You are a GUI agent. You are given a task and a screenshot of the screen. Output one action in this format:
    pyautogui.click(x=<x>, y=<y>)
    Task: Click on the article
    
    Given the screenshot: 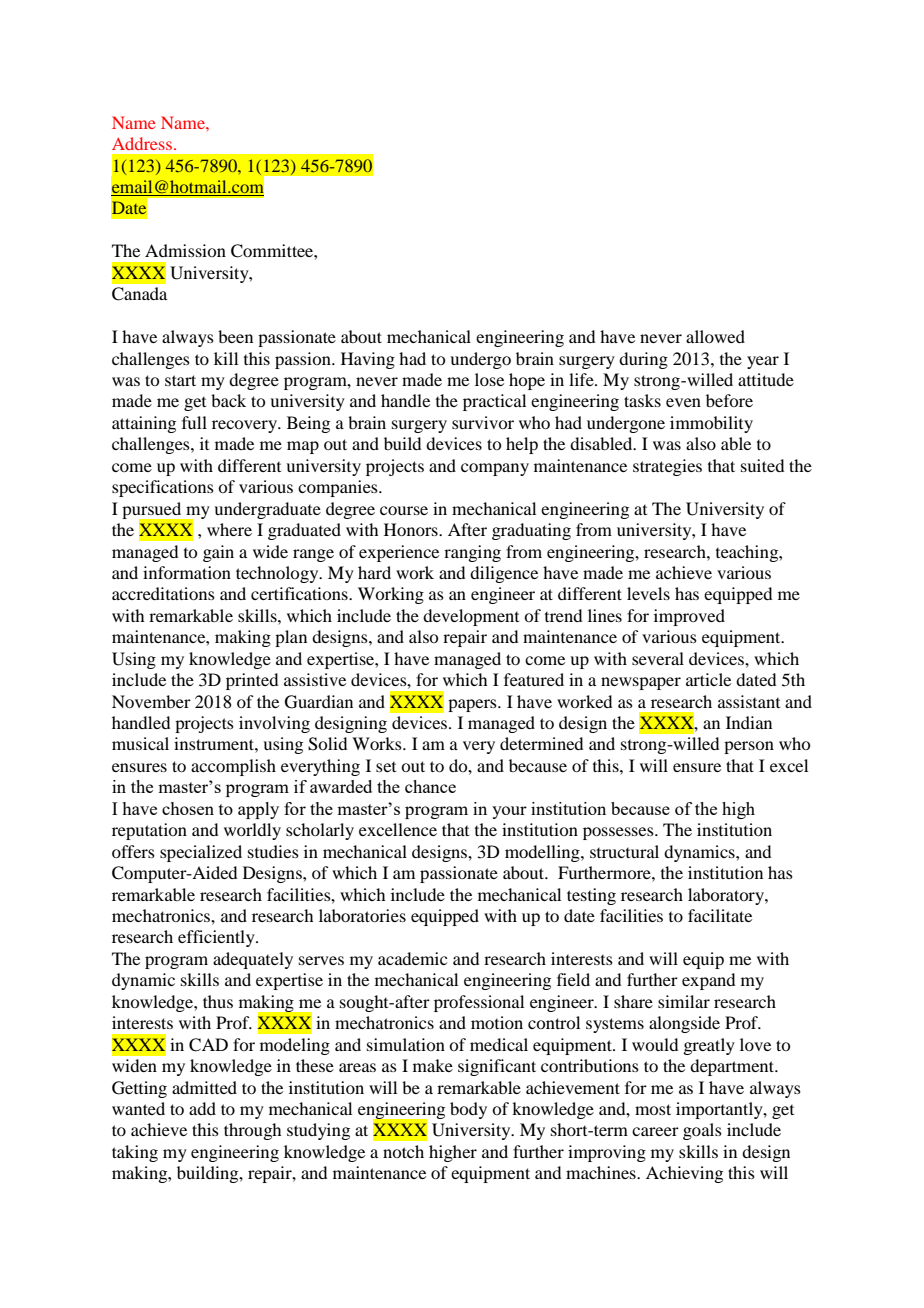 What is the action you would take?
    pyautogui.click(x=708, y=679)
